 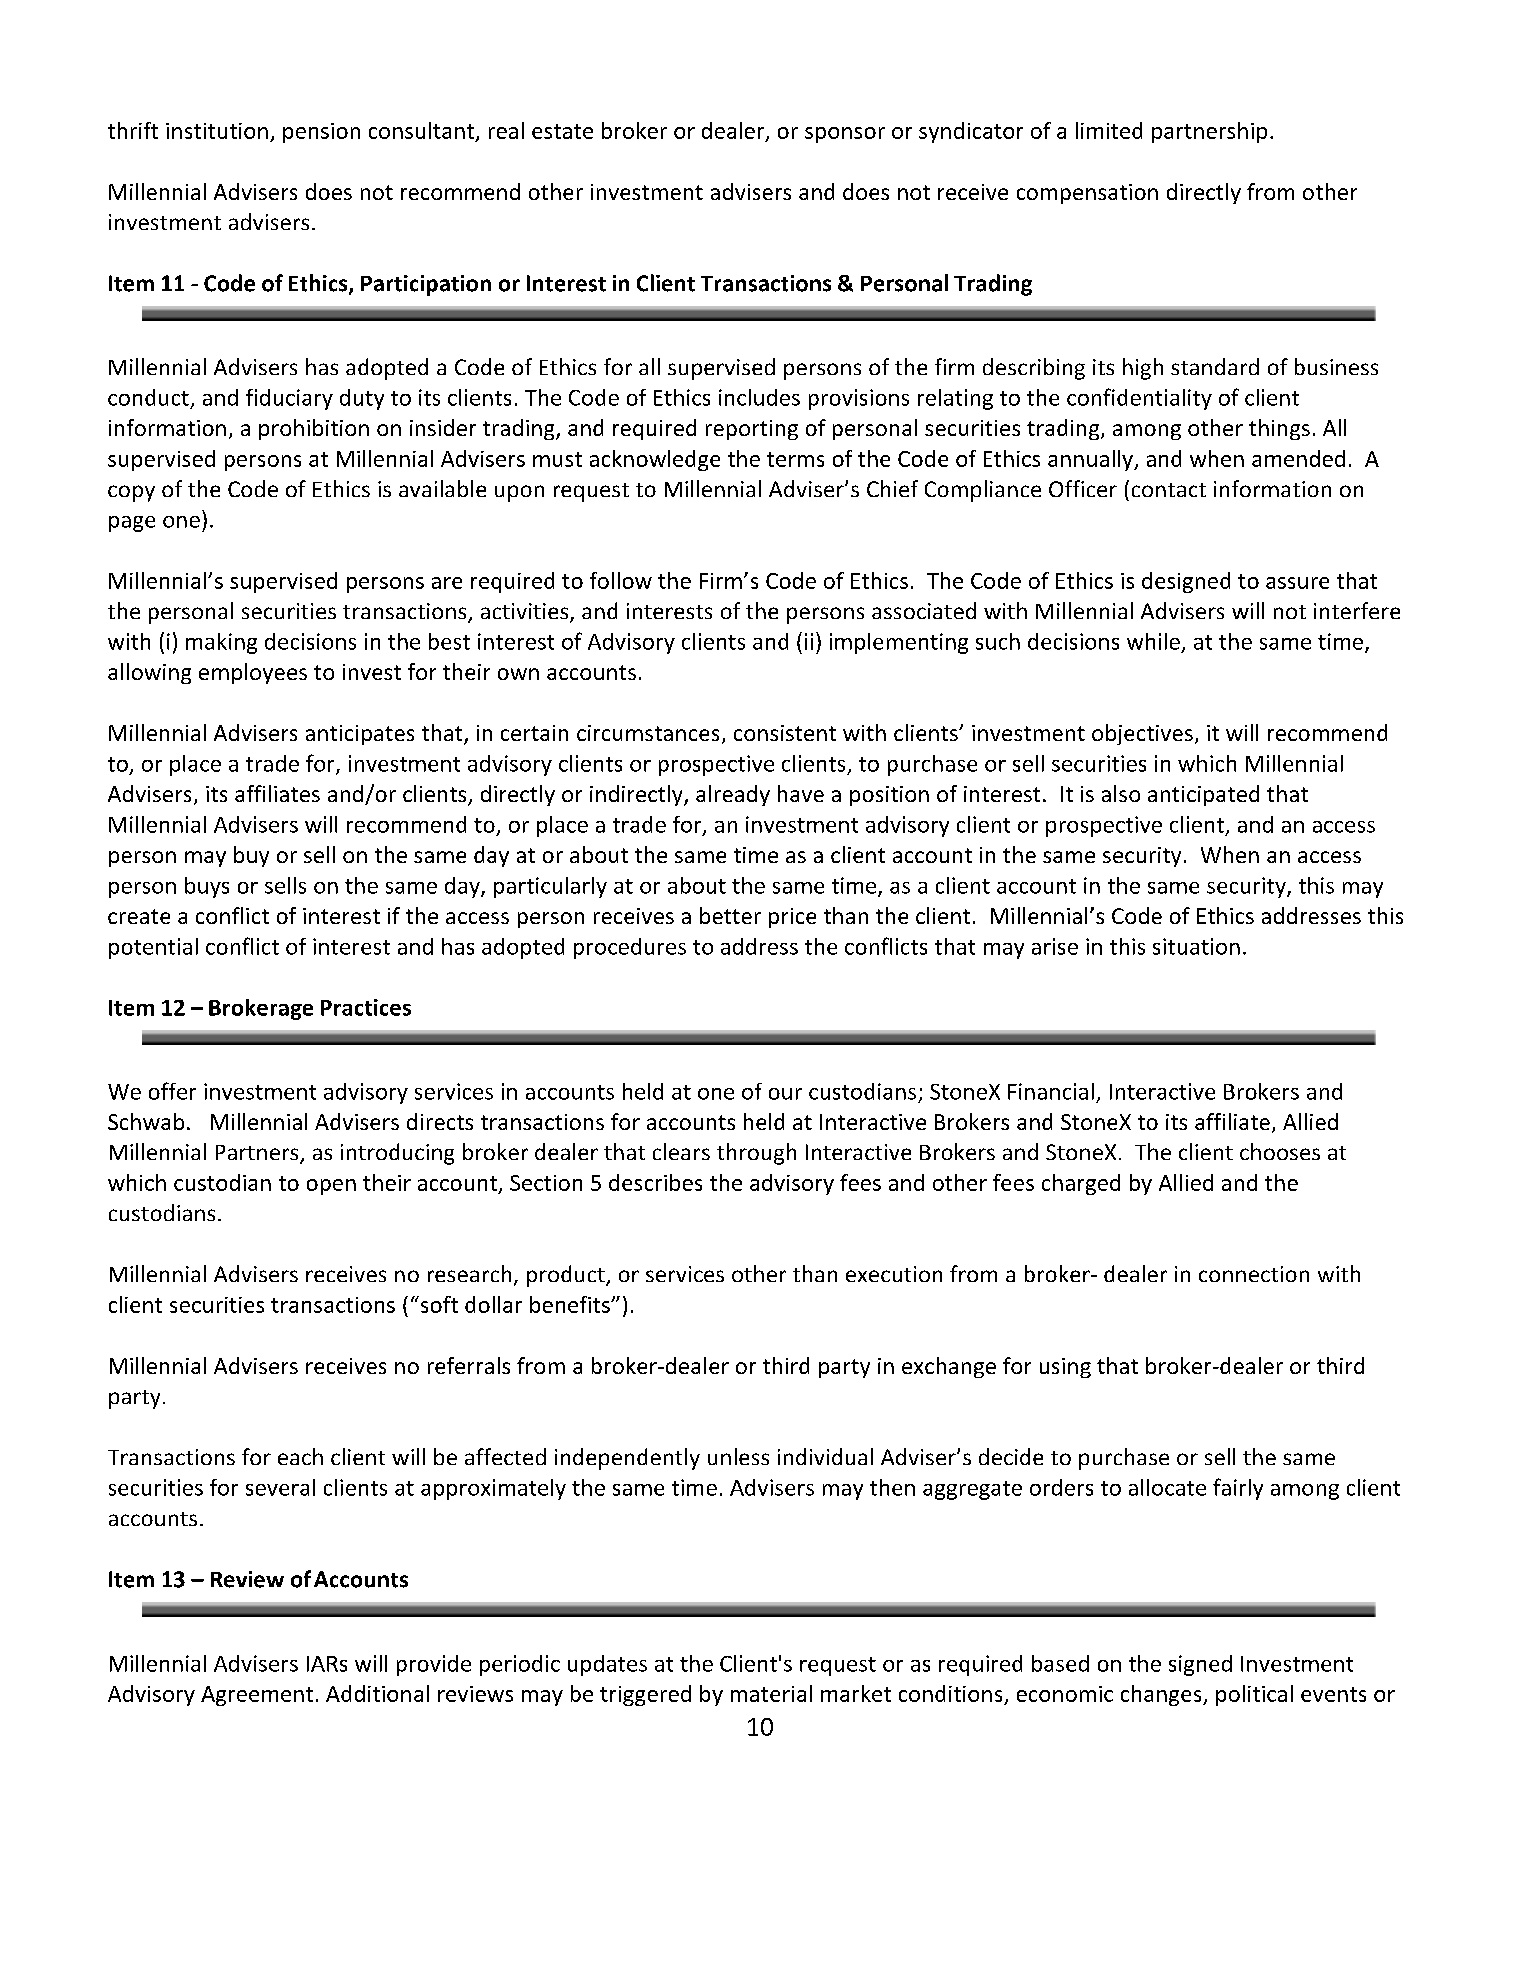 I want to click on better, so click(x=730, y=915).
